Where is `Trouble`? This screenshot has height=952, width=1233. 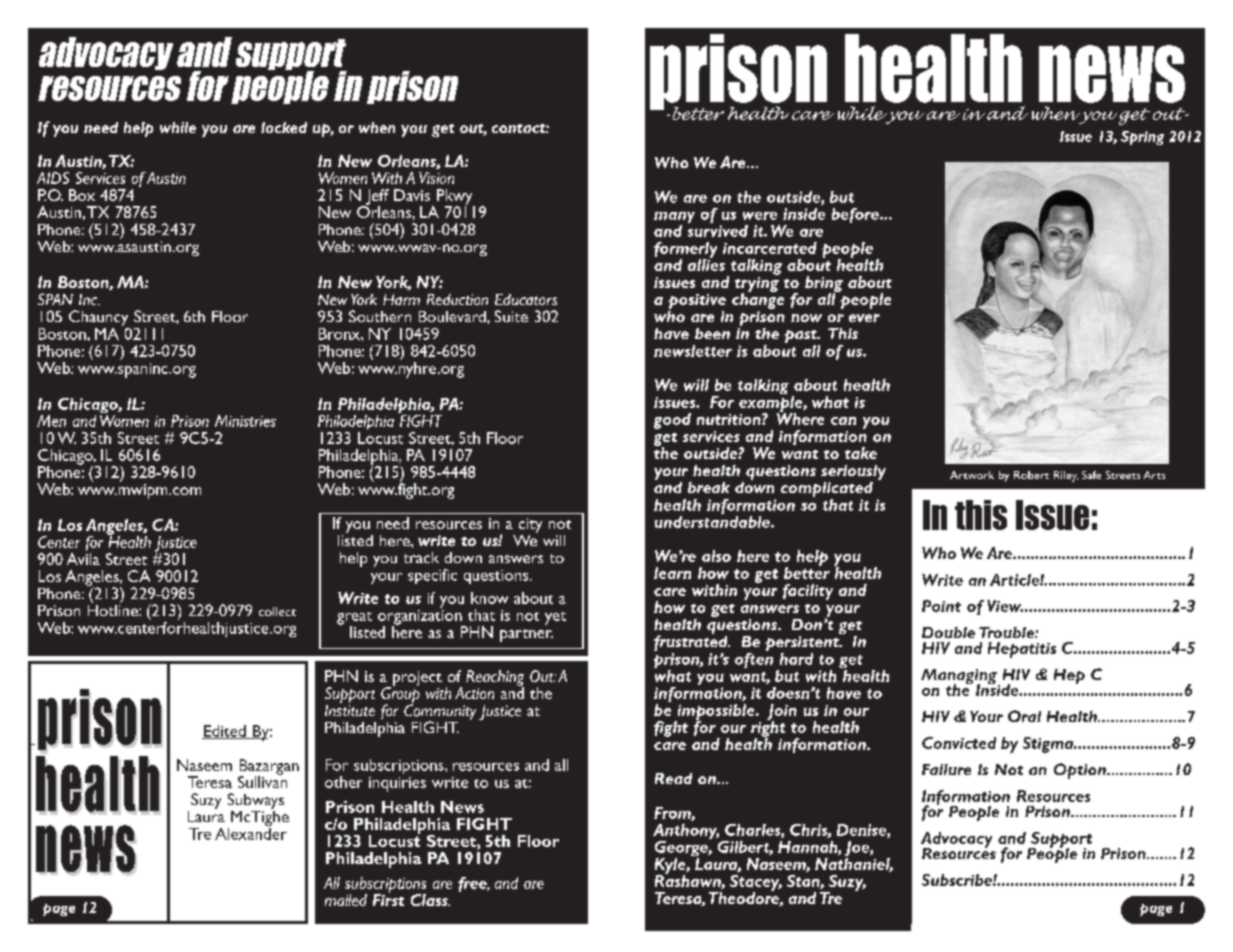
Trouble is located at coordinates (1007, 632).
